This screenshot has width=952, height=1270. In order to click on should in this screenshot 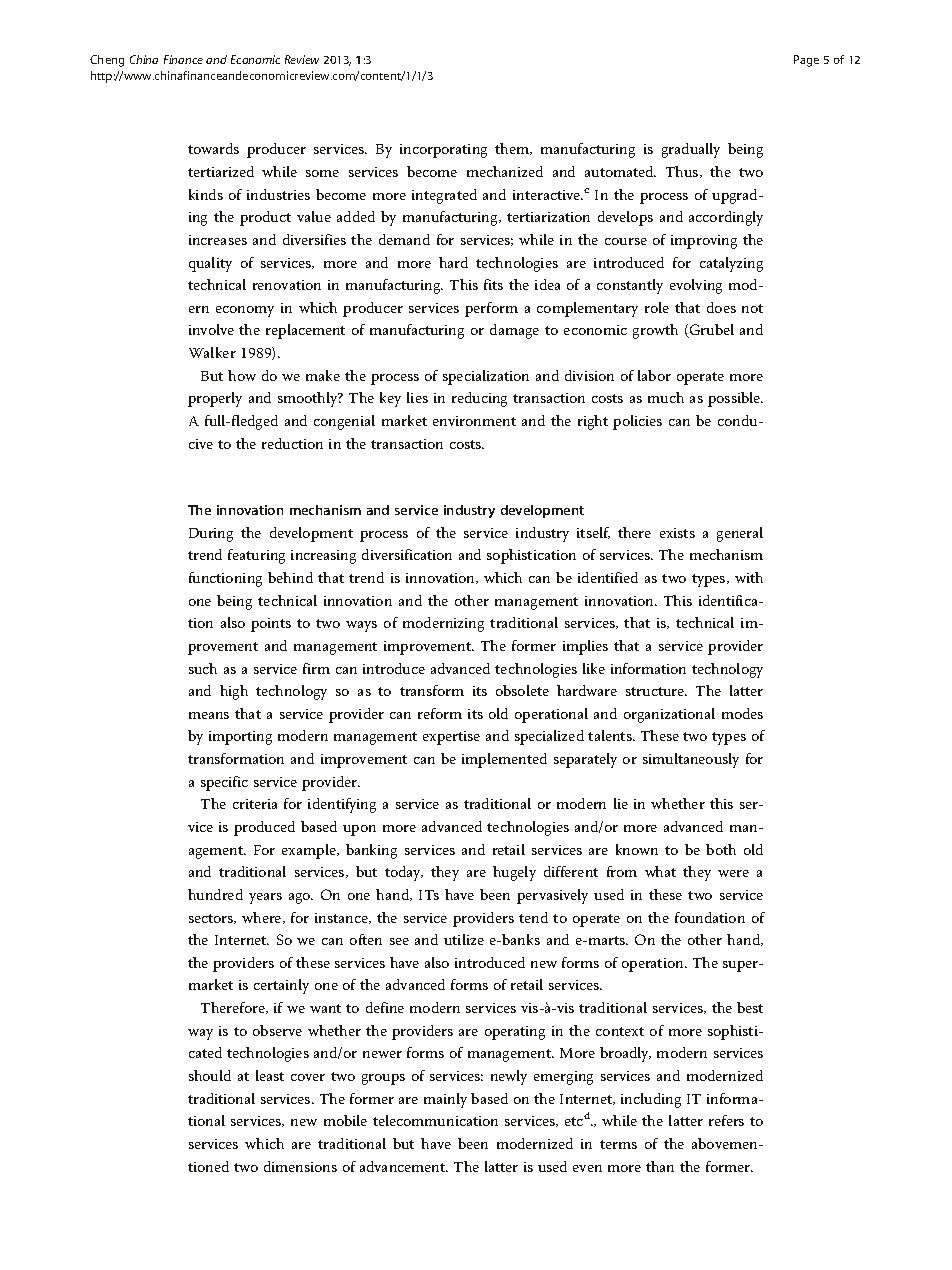, I will do `click(210, 1075)`.
